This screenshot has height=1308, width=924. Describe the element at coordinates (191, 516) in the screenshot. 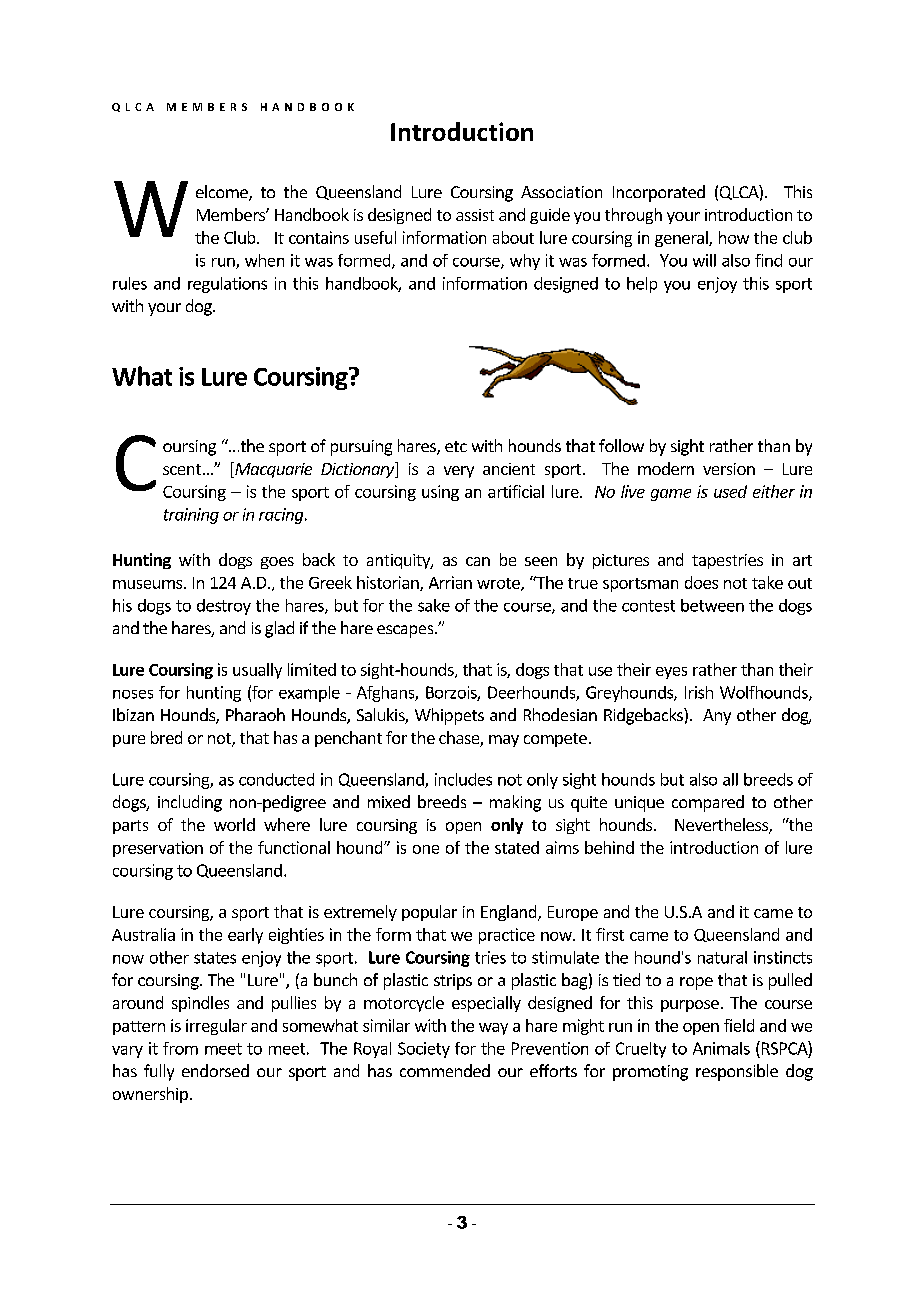

I see `training` at that location.
